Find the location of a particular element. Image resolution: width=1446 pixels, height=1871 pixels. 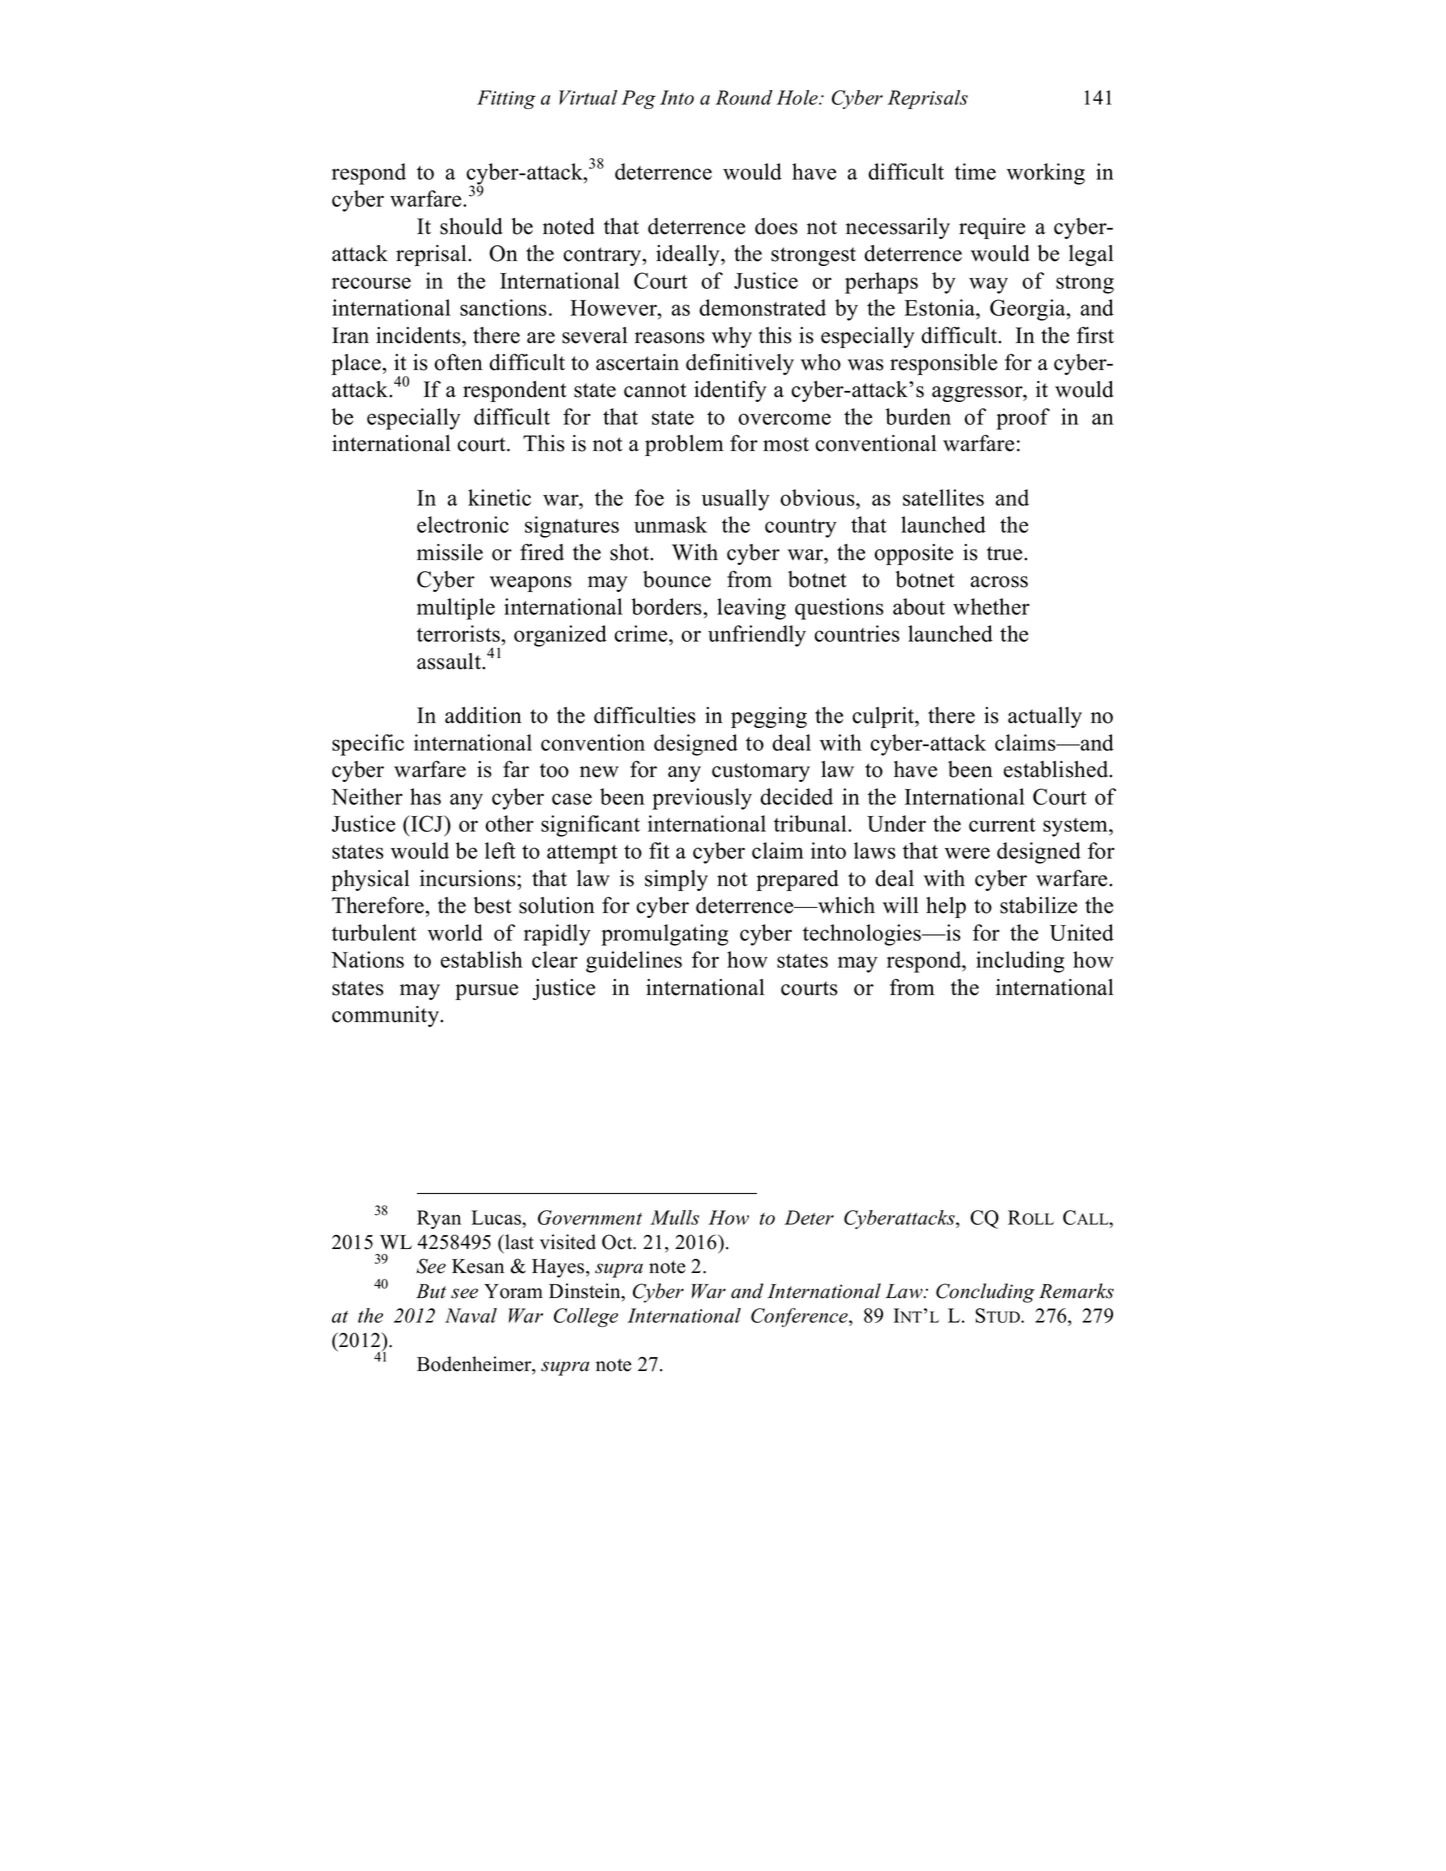

pegging is located at coordinates (769, 717).
